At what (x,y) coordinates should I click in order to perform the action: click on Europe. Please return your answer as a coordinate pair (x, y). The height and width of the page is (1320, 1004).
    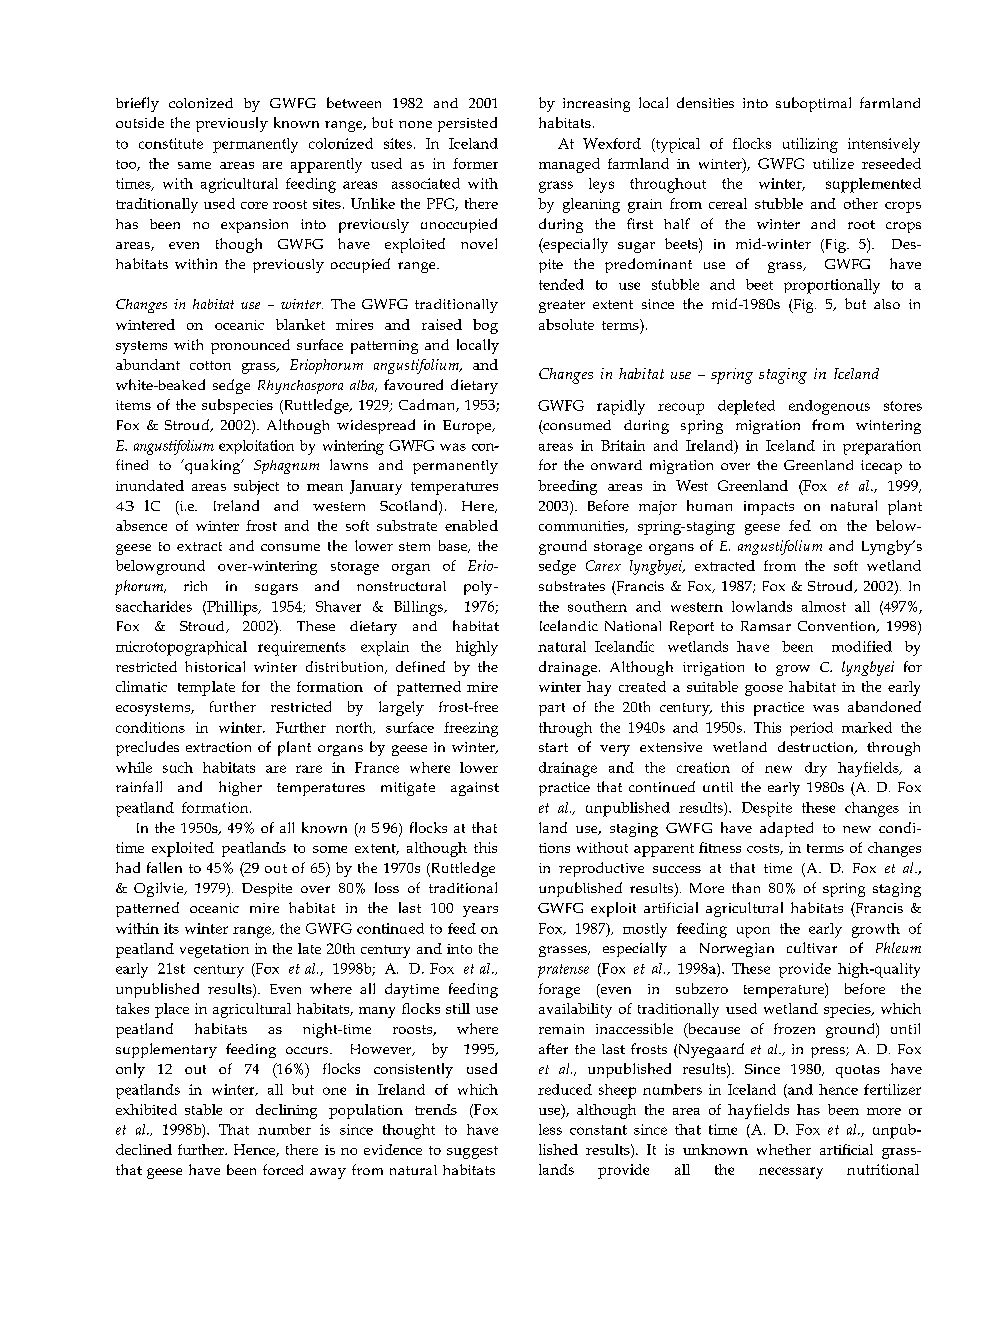
    Looking at the image, I should click on (468, 427).
